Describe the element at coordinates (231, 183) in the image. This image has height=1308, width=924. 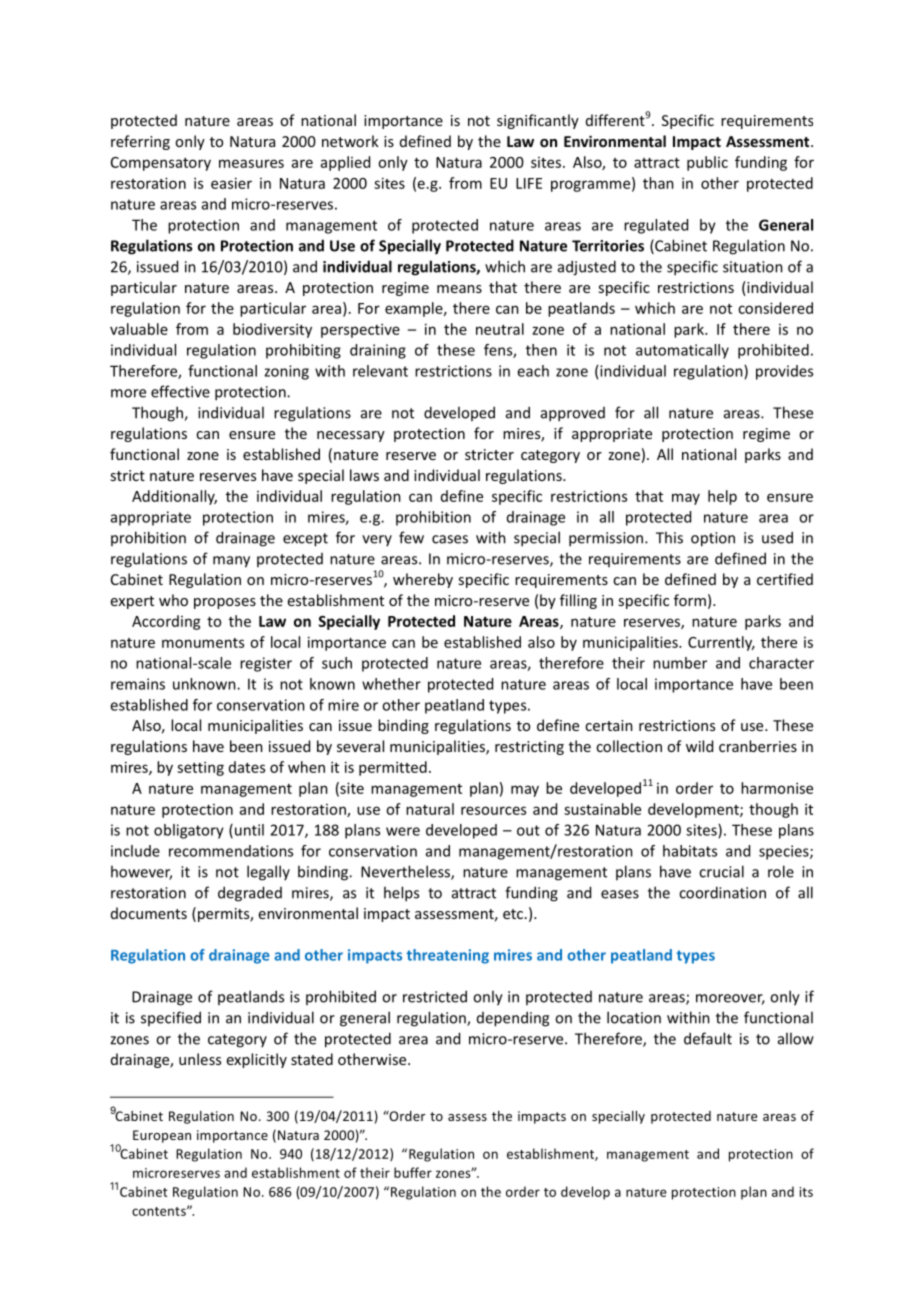
I see `easier` at that location.
